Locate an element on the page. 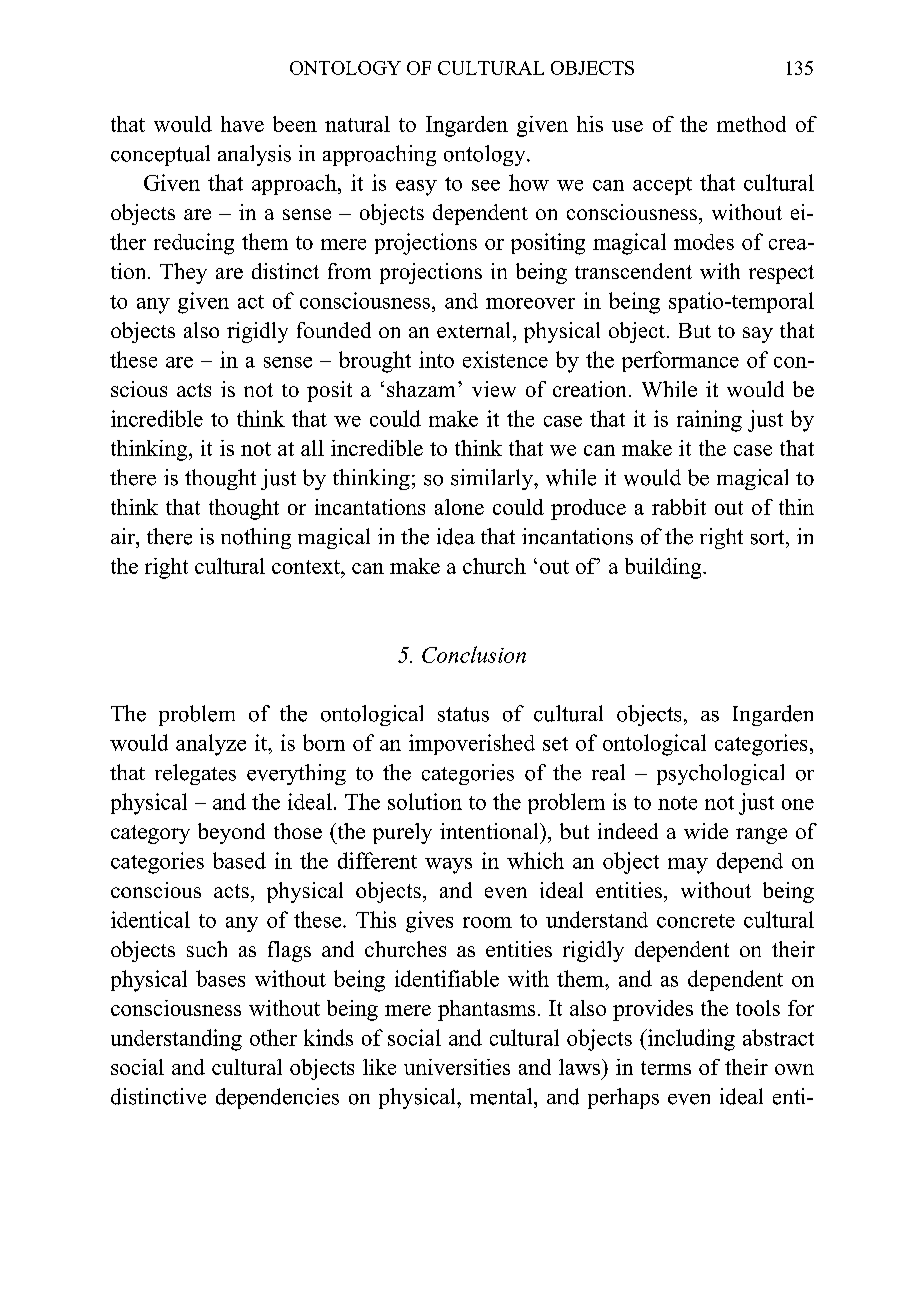 Image resolution: width=924 pixels, height=1308 pixels. relegates is located at coordinates (195, 774).
